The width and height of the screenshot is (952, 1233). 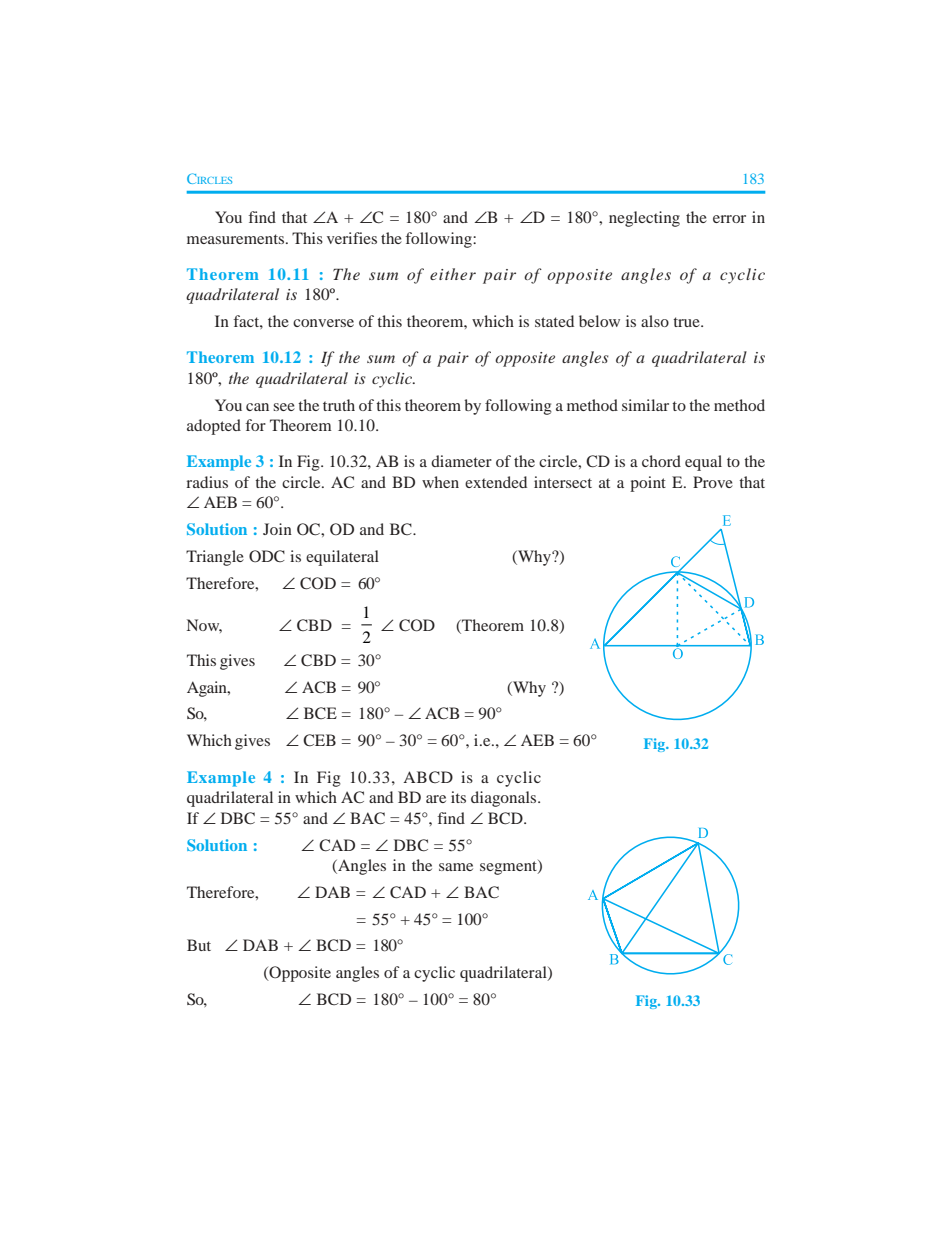 What do you see at coordinates (453, 274) in the screenshot?
I see `either` at bounding box center [453, 274].
